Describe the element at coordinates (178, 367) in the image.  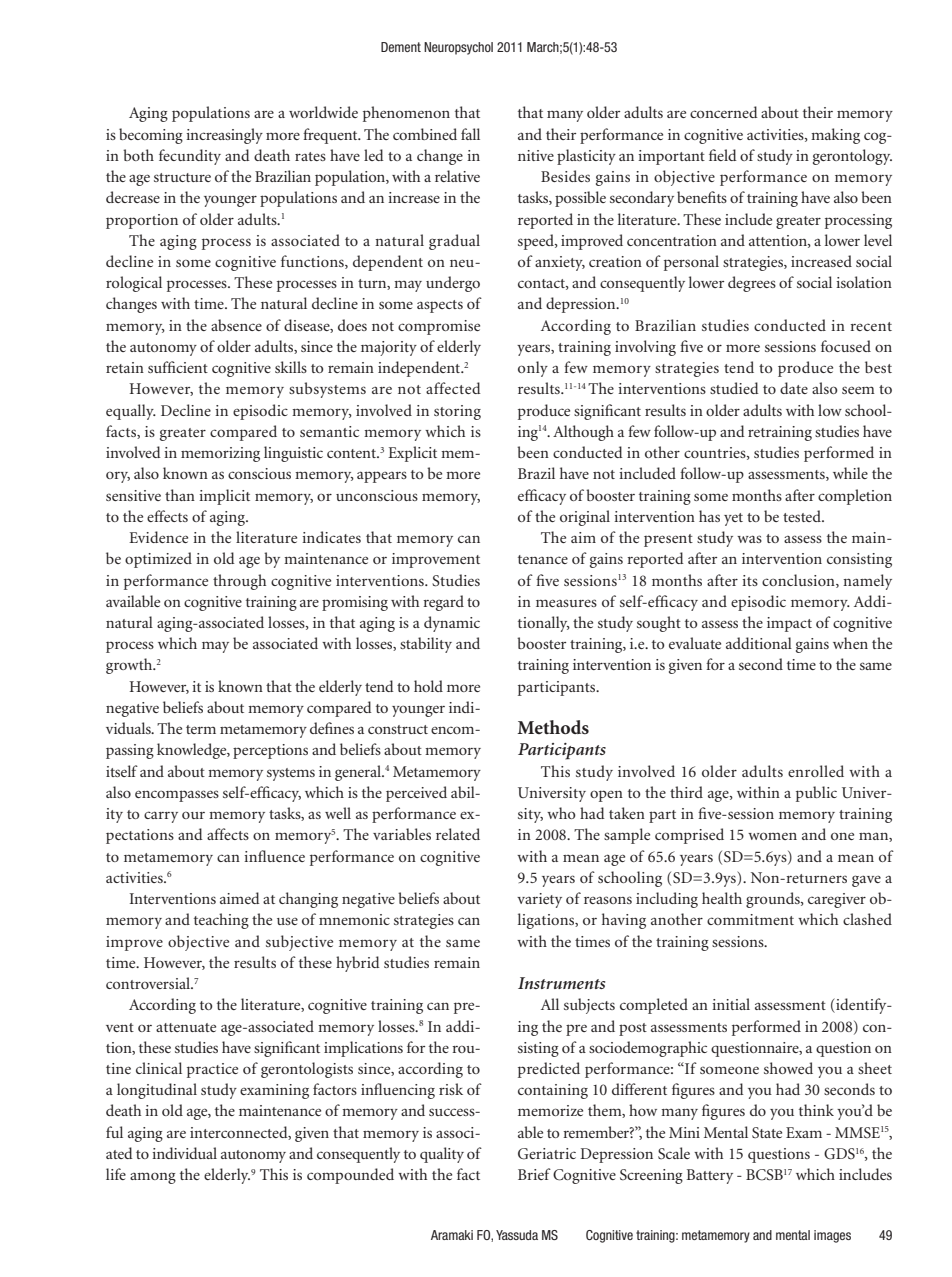
I see `sufficient` at that location.
